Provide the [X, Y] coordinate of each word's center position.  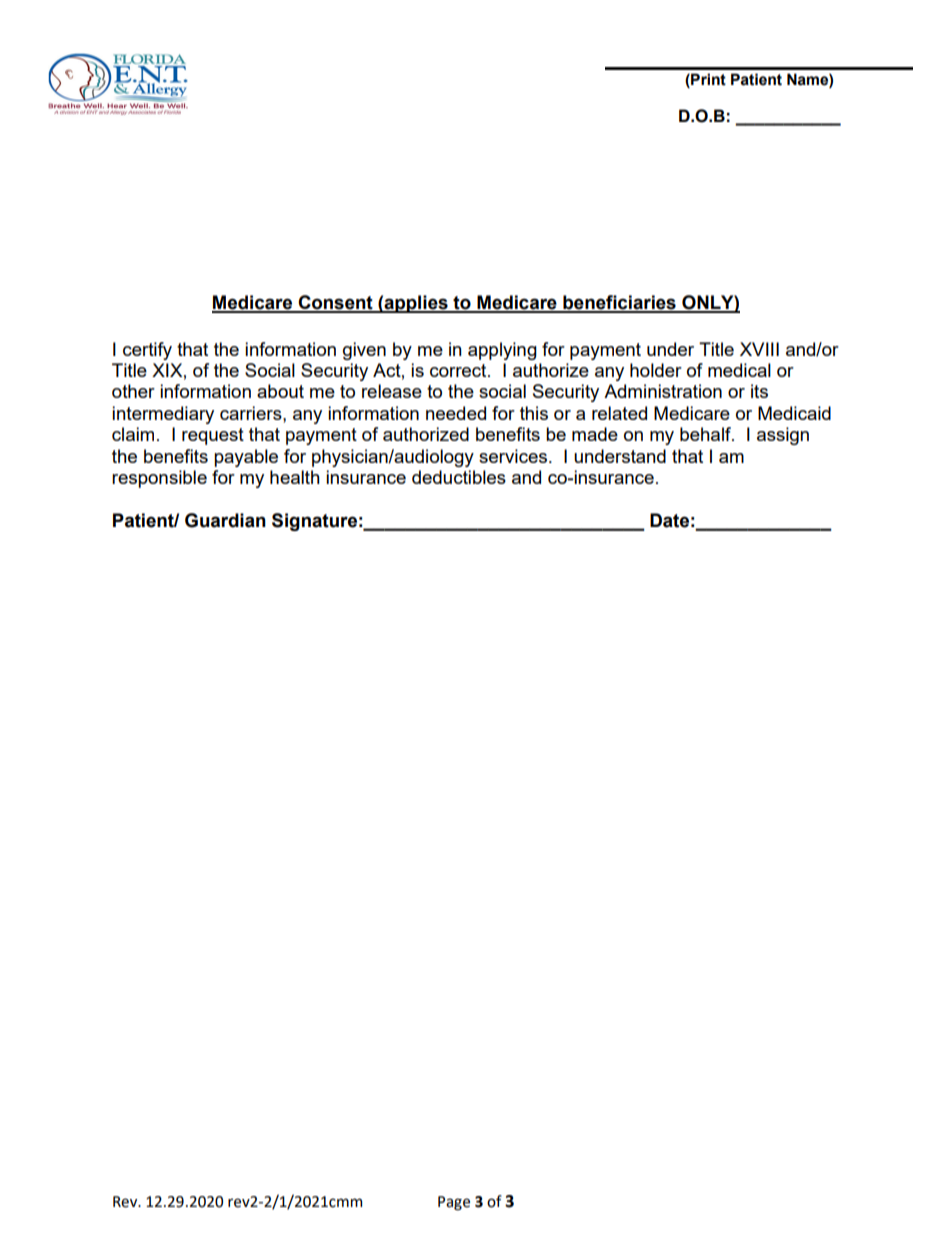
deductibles [459, 477]
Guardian [225, 520]
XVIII [759, 349]
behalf [706, 434]
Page [454, 1203]
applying [502, 351]
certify [147, 351]
